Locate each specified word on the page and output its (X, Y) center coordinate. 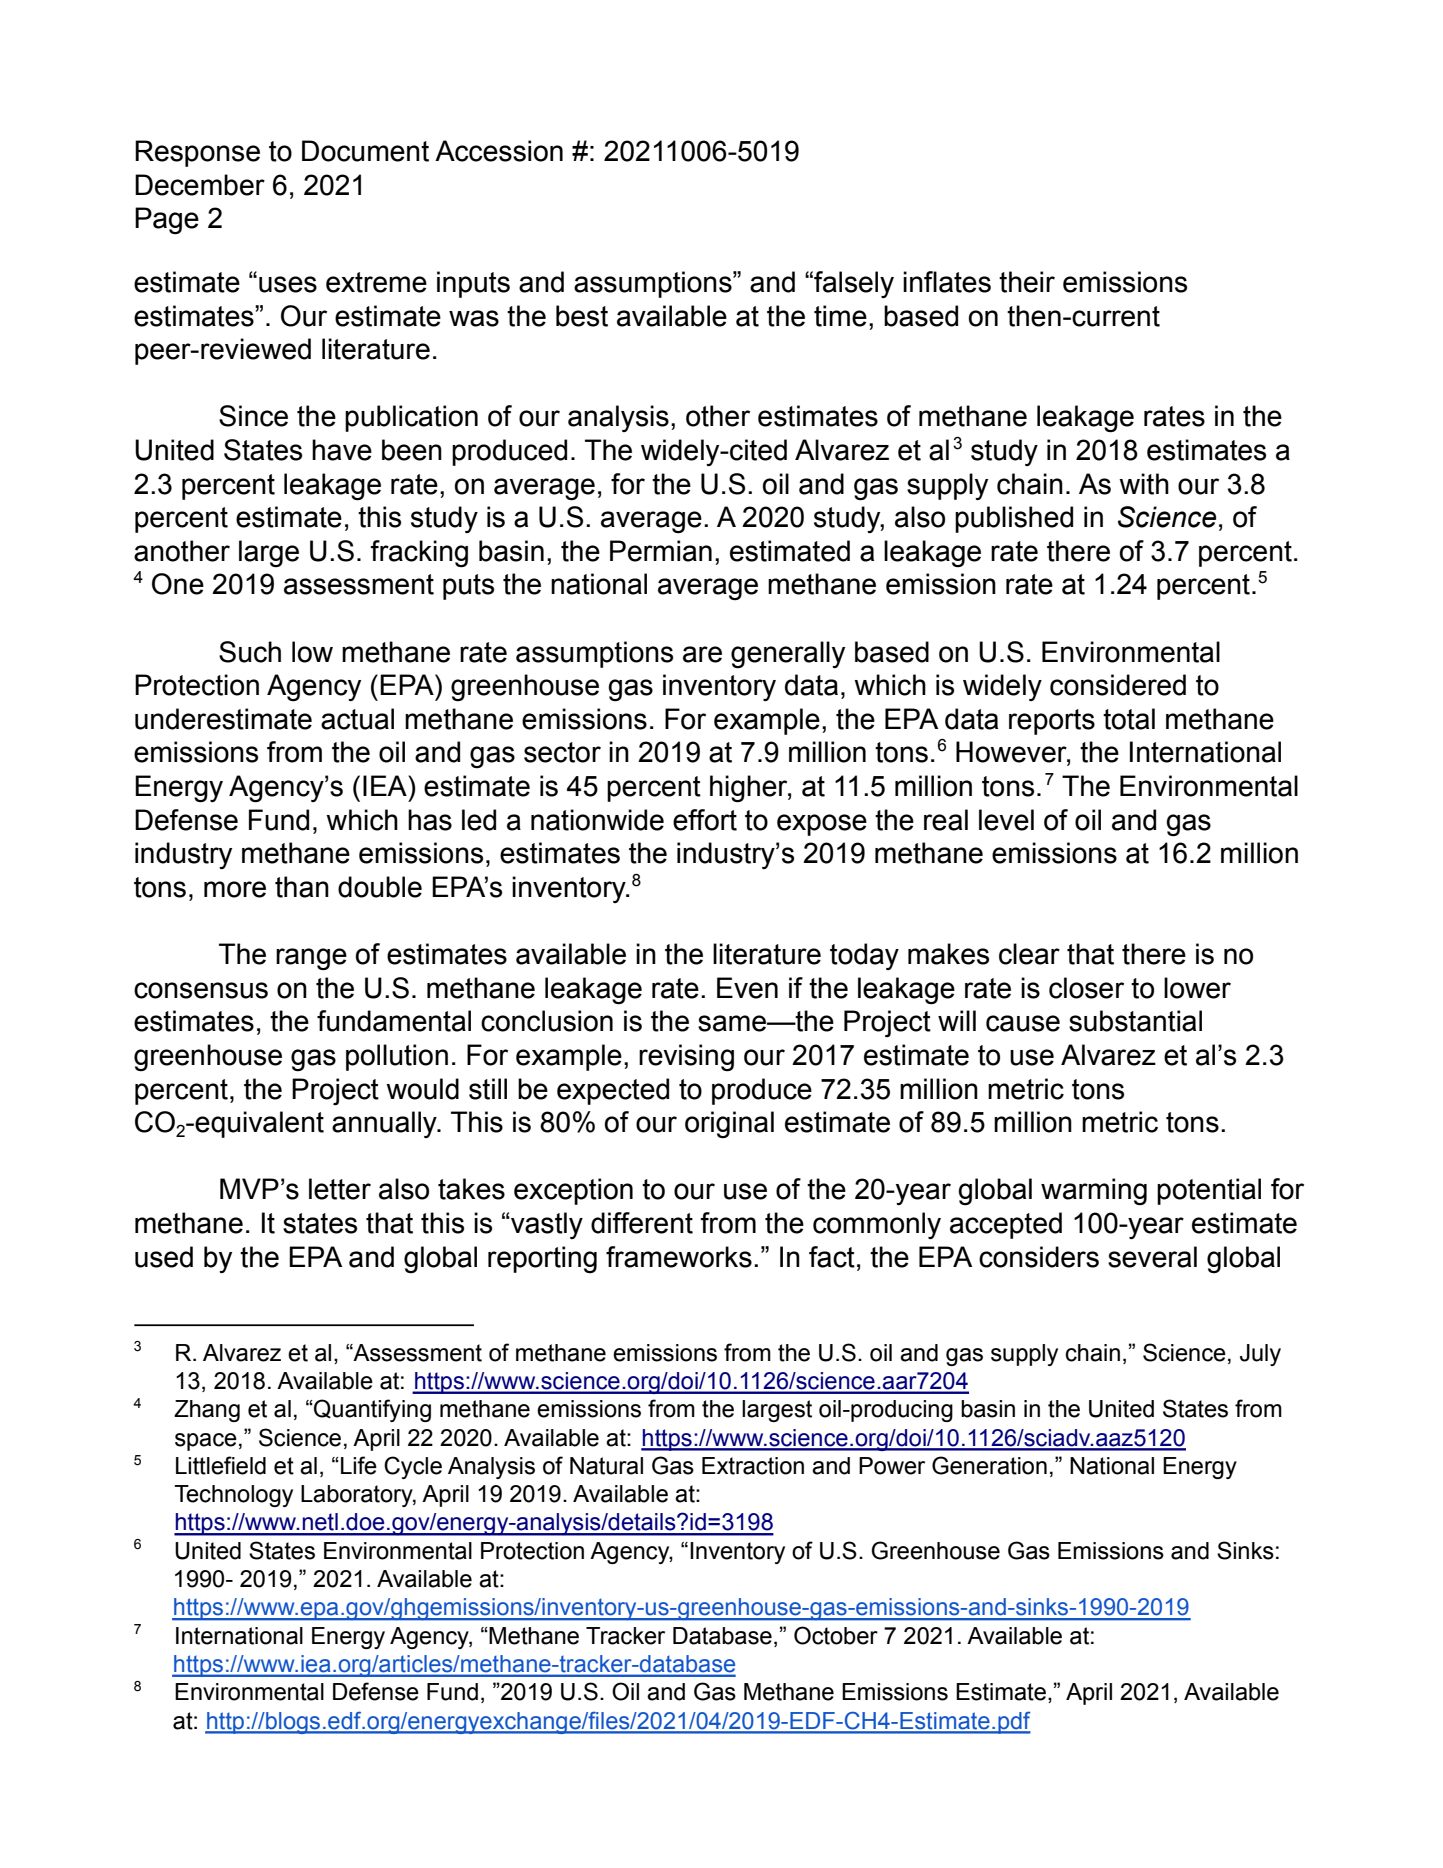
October (836, 1635)
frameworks (679, 1257)
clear (1029, 954)
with (1144, 484)
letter (340, 1189)
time (840, 316)
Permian (661, 551)
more (235, 889)
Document (365, 151)
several (1152, 1257)
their (1027, 282)
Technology (233, 1496)
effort (705, 820)
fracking (419, 554)
